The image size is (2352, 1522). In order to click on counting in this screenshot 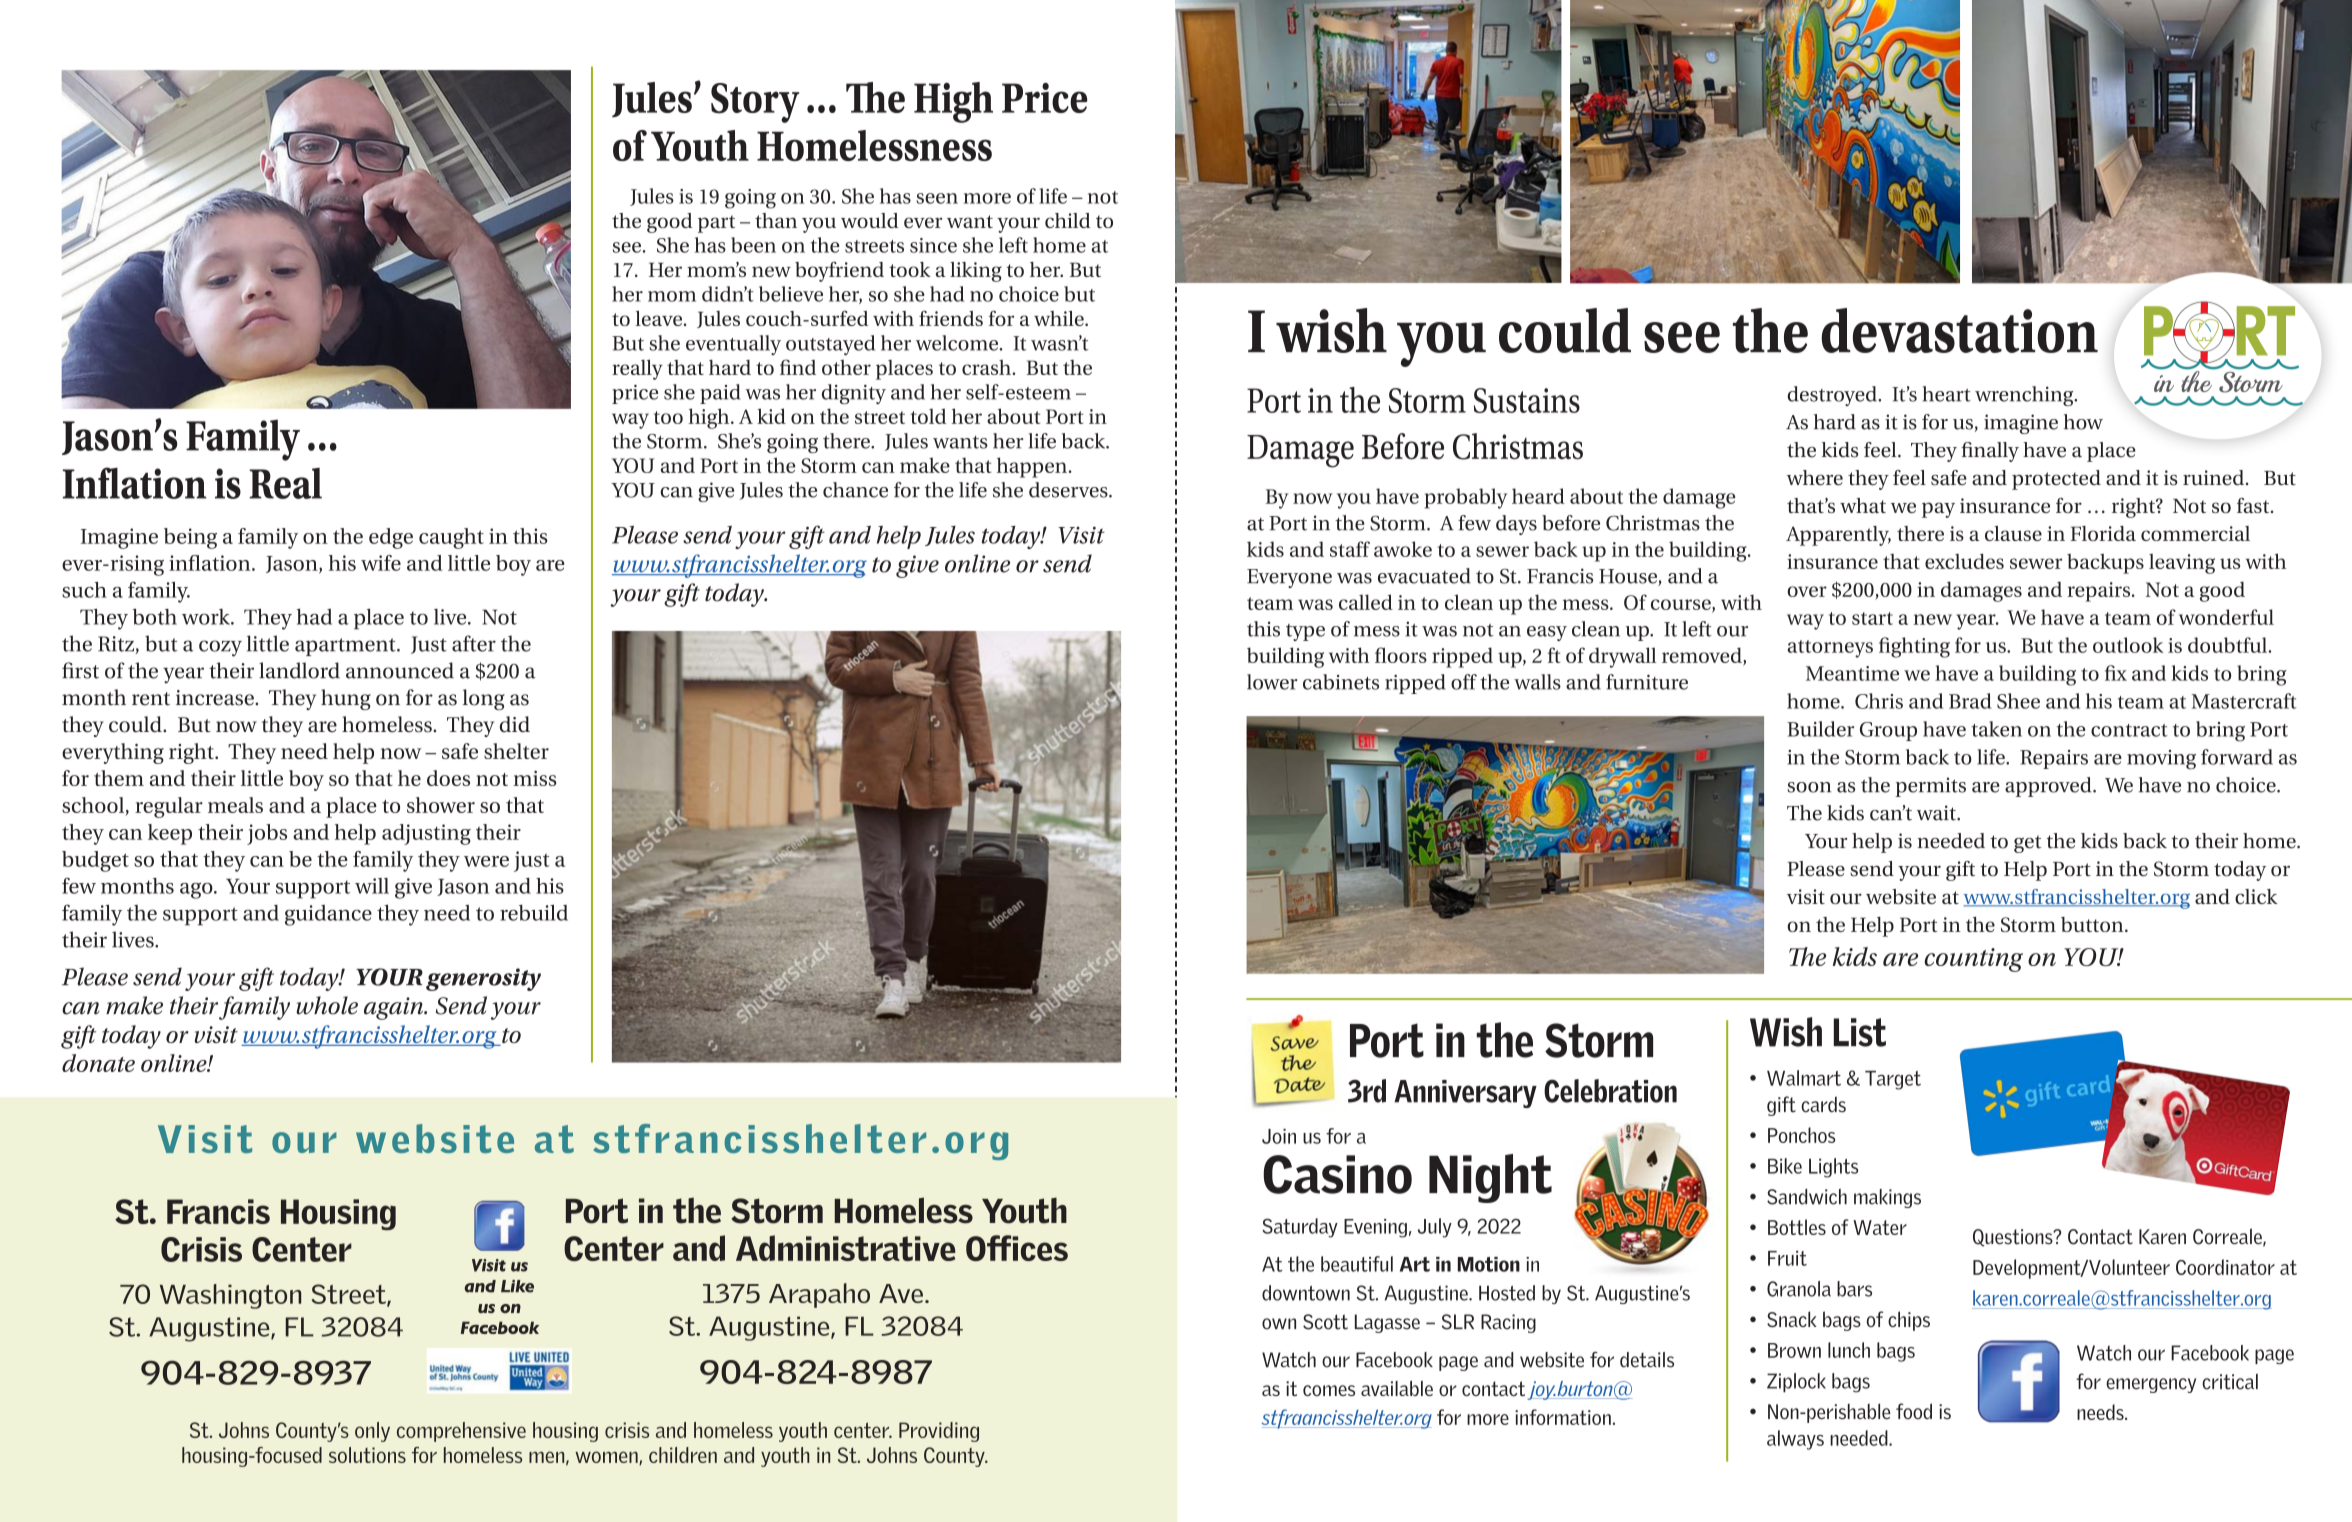, I will do `click(1973, 960)`.
